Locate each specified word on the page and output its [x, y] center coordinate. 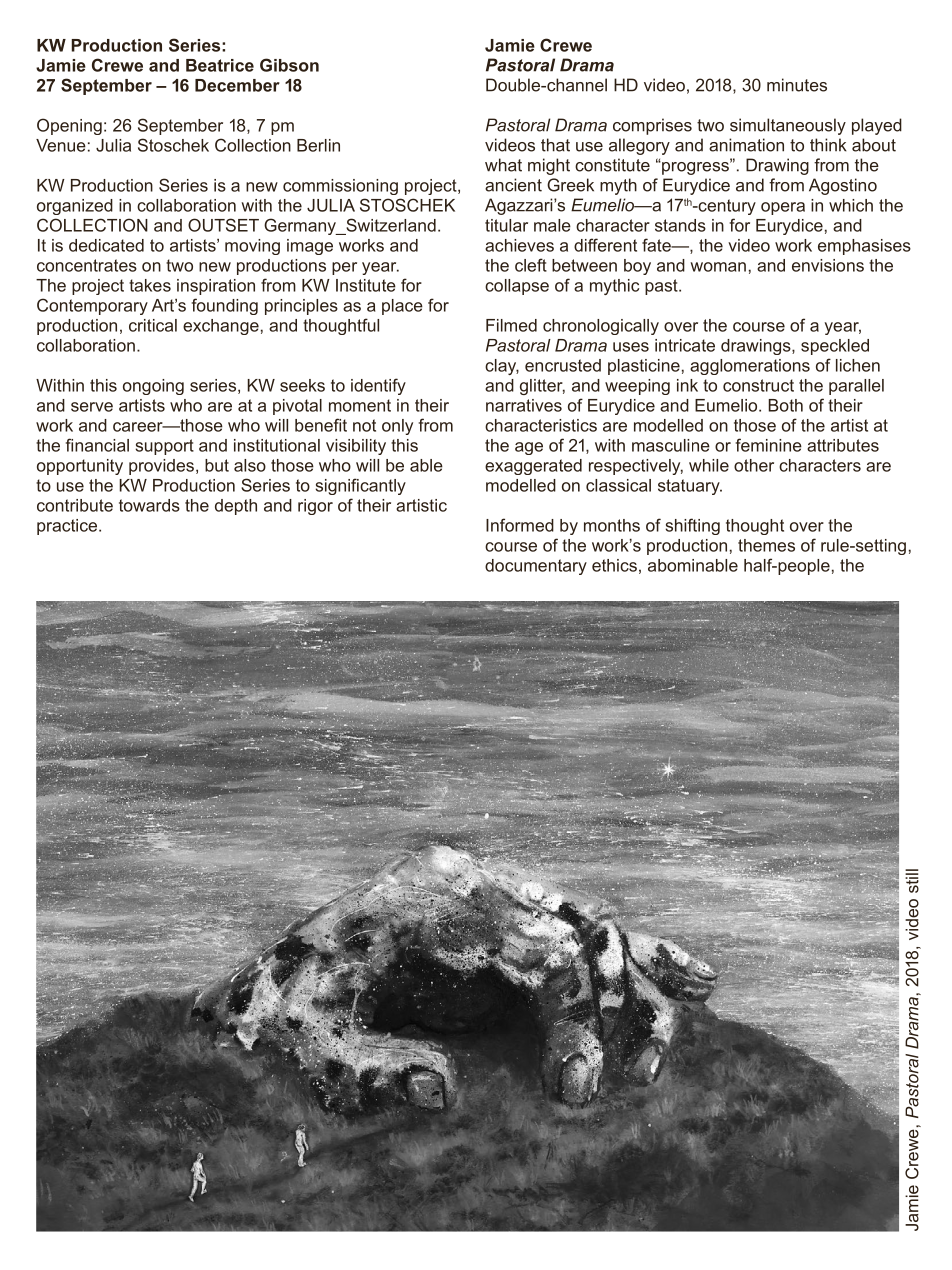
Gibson [289, 65]
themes [766, 545]
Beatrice [220, 65]
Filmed [511, 325]
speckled [835, 347]
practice [68, 527]
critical [153, 325]
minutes [797, 85]
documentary [536, 567]
